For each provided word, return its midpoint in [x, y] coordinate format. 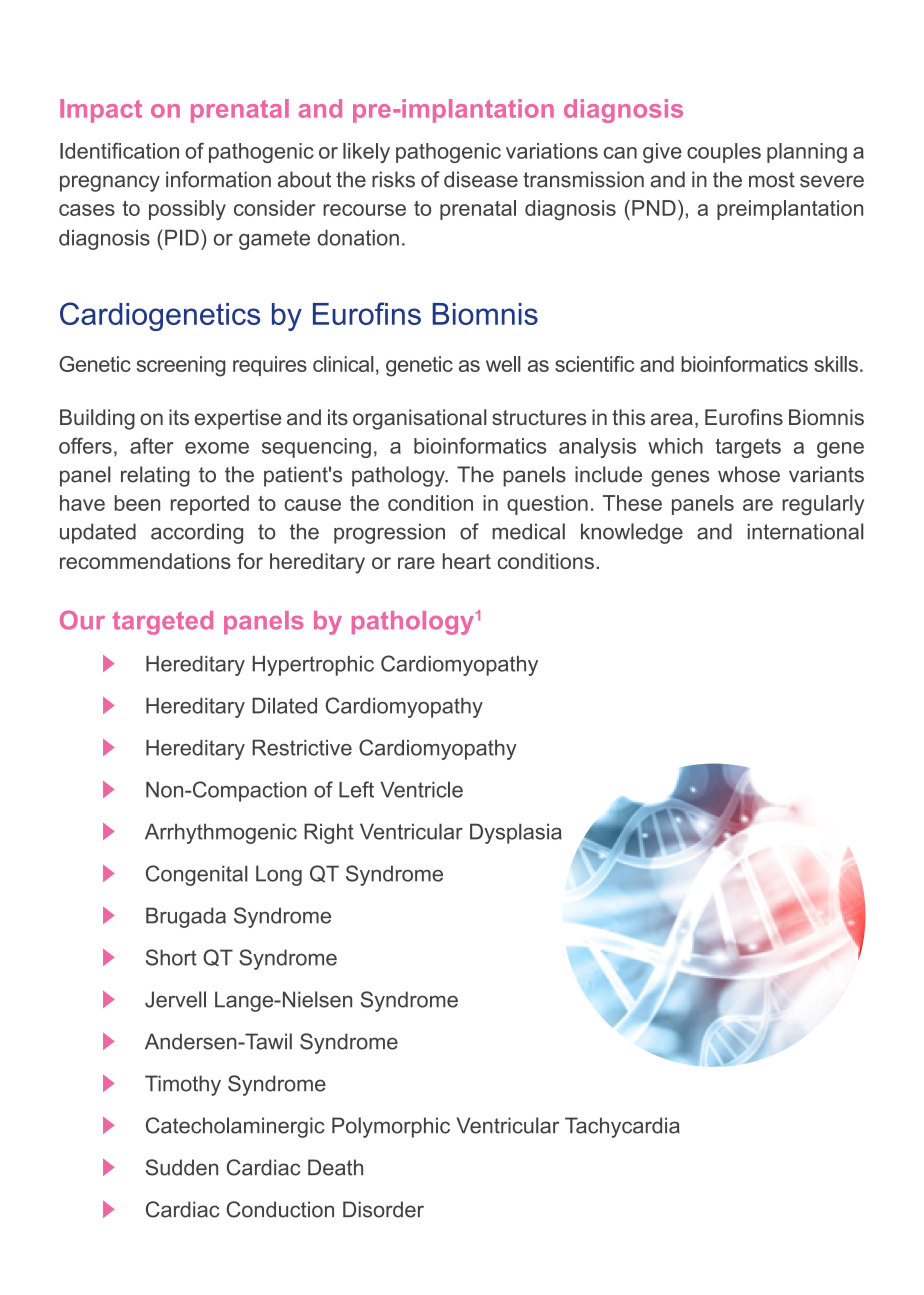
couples [724, 153]
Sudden [182, 1167]
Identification [119, 150]
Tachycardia [622, 1127]
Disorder [383, 1209]
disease [481, 179]
